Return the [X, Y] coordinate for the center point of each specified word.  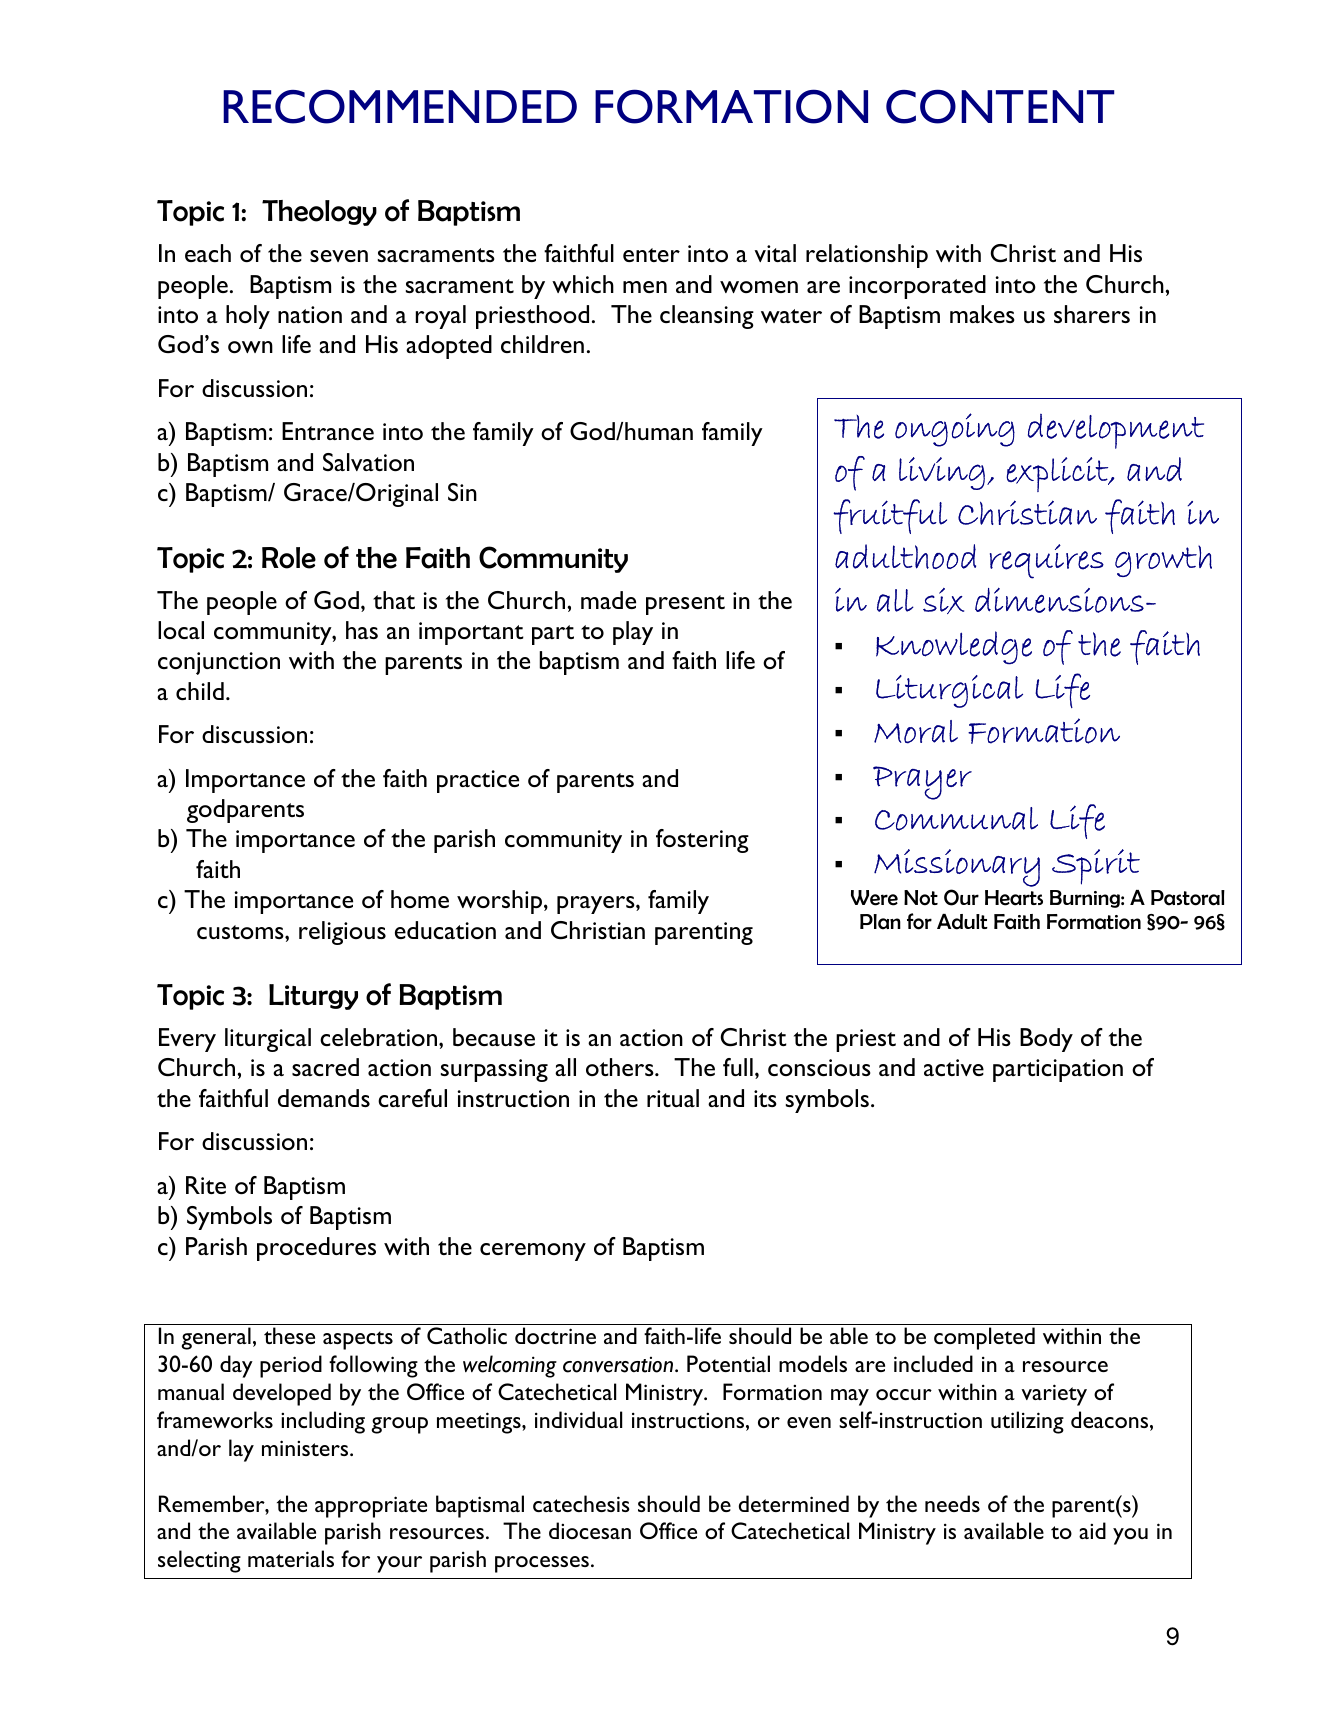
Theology [319, 213]
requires [1047, 561]
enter [651, 255]
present [685, 605]
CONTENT [1000, 106]
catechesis [581, 1503]
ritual [673, 1098]
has [362, 630]
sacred [325, 1067]
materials [291, 1558]
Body [1046, 1040]
